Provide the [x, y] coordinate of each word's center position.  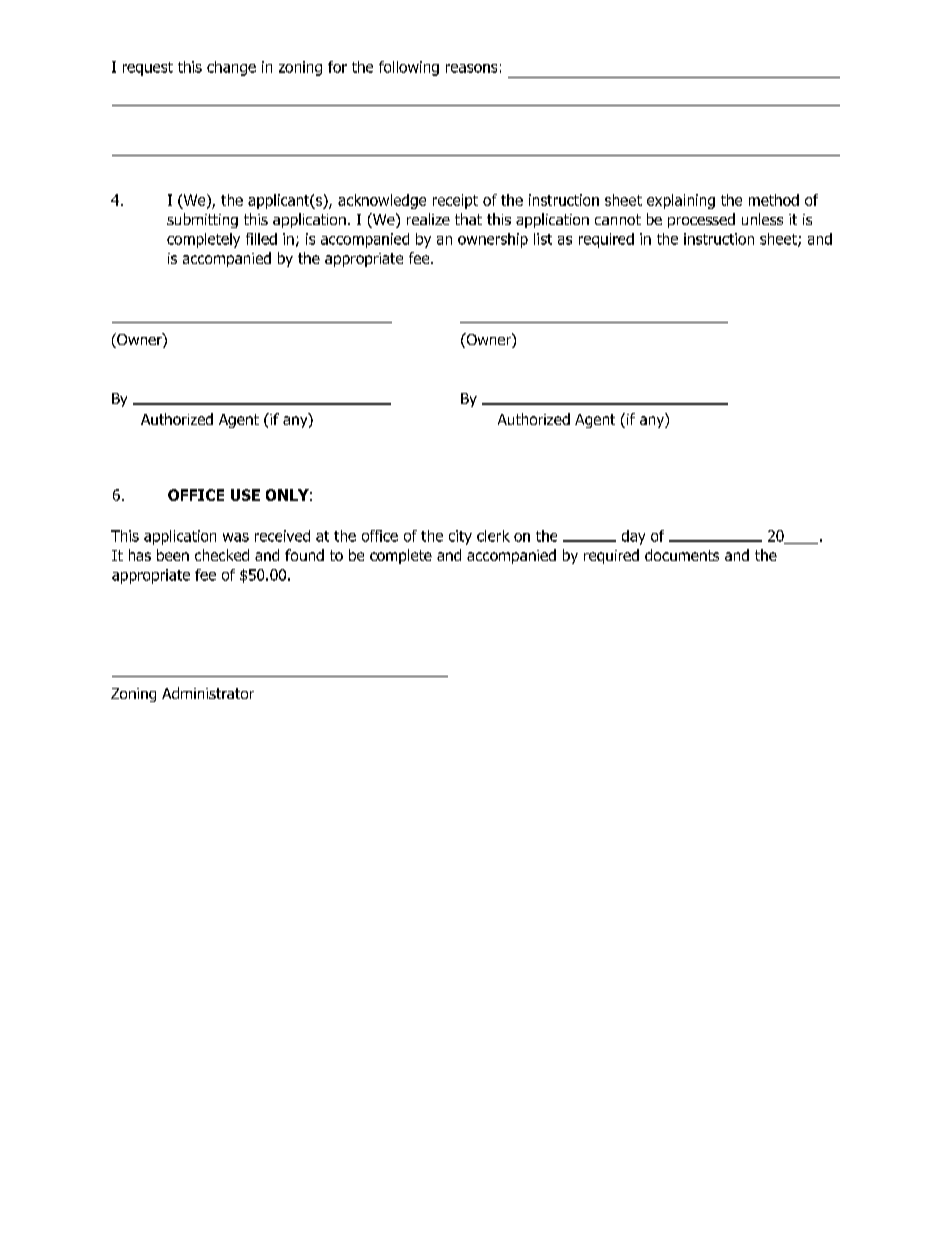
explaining [681, 201]
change [231, 68]
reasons [471, 68]
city [460, 537]
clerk [493, 536]
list [543, 239]
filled [261, 239]
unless [762, 219]
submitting [202, 220]
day [633, 537]
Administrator [208, 693]
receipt [455, 201]
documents [682, 555]
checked [222, 555]
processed [701, 220]
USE [245, 495]
